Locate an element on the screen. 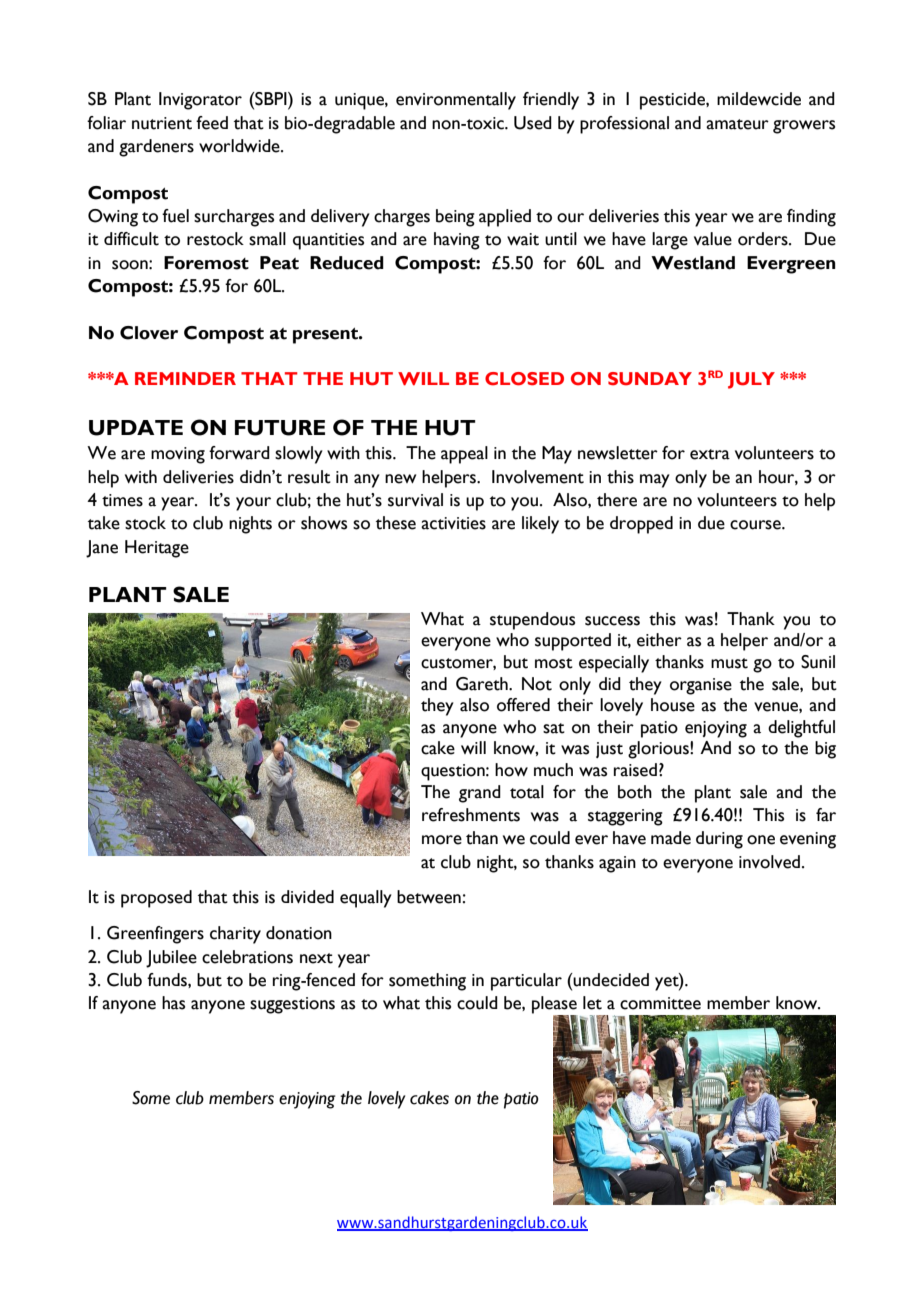 This screenshot has height=1308, width=924. REMINDER is located at coordinates (185, 378).
